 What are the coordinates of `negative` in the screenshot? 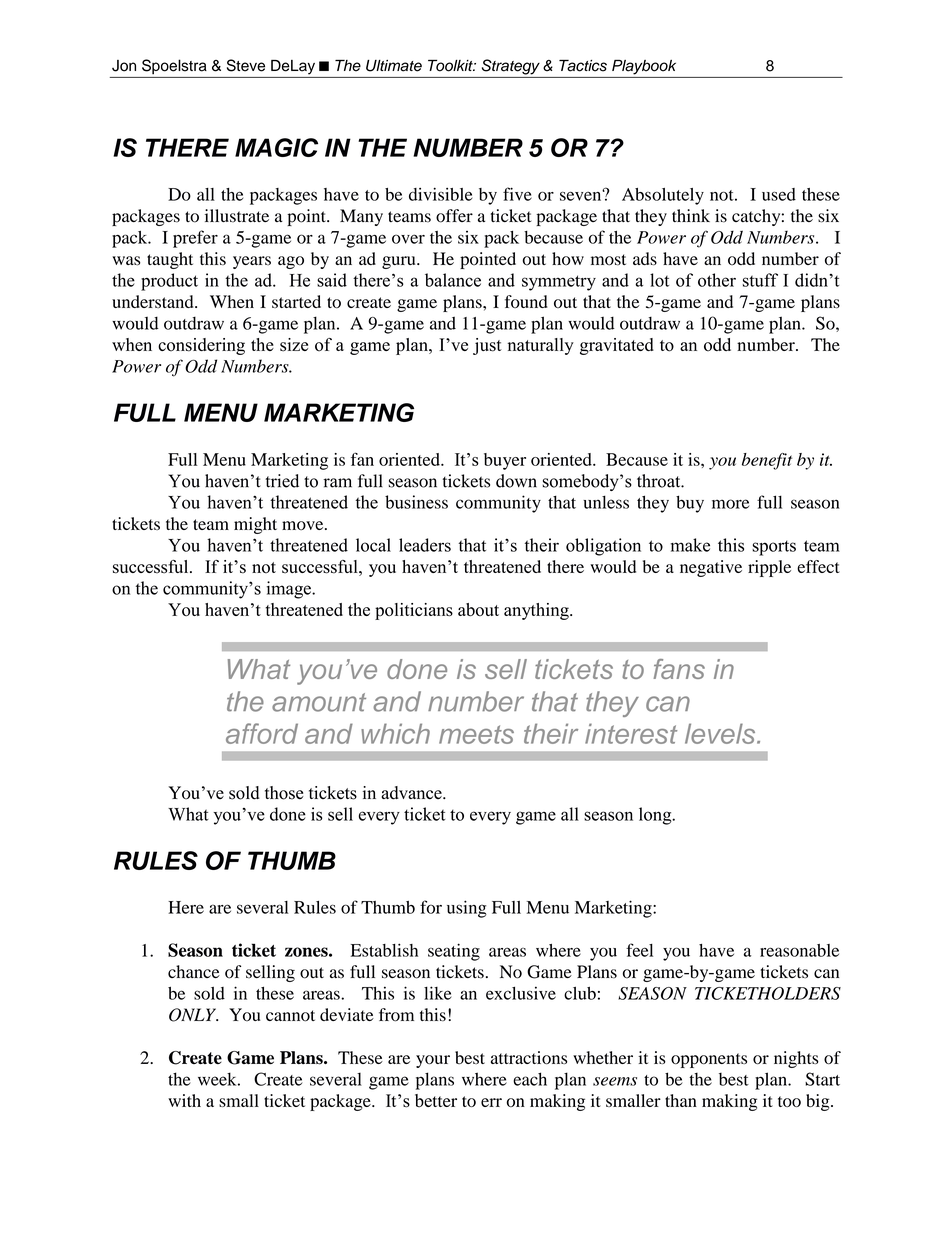 It's located at (711, 568).
